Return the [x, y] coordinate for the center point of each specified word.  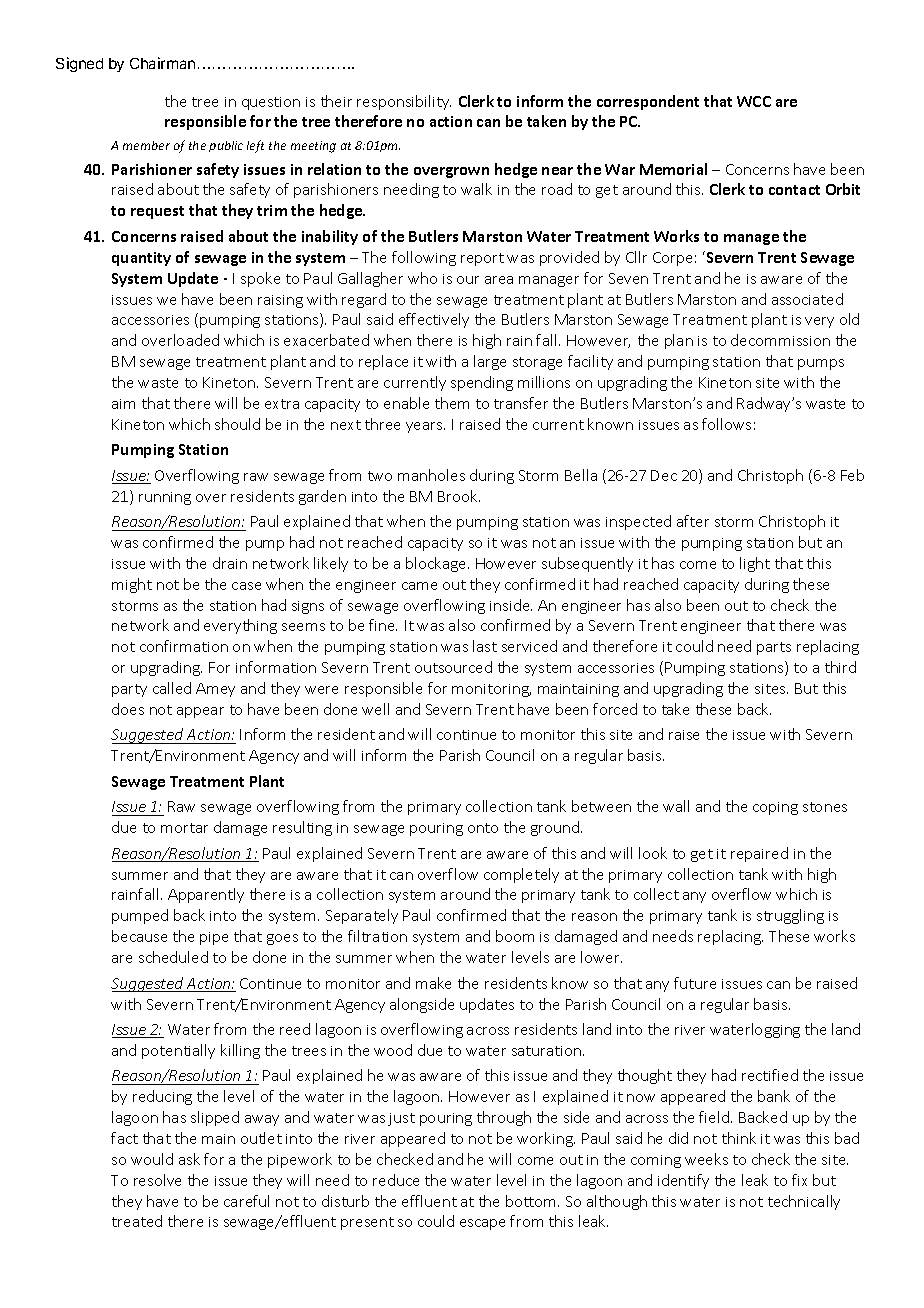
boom [515, 936]
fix [799, 1180]
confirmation [184, 646]
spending [482, 383]
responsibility [404, 102]
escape [482, 1224]
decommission [780, 340]
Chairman [162, 63]
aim [123, 404]
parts [774, 648]
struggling [790, 916]
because [139, 936]
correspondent [648, 102]
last [485, 646]
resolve [157, 1180]
